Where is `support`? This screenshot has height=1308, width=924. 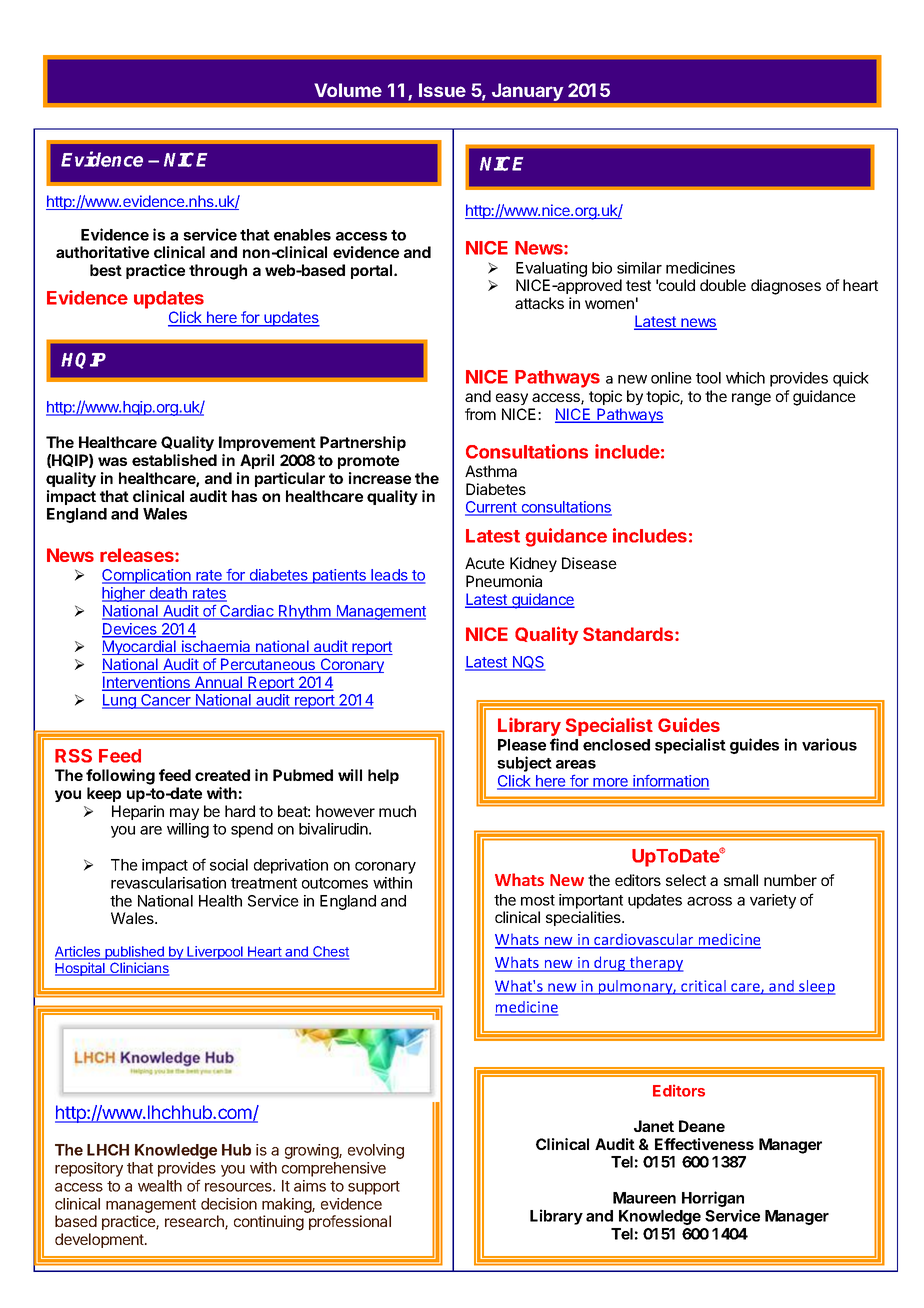
support is located at coordinates (374, 1188).
